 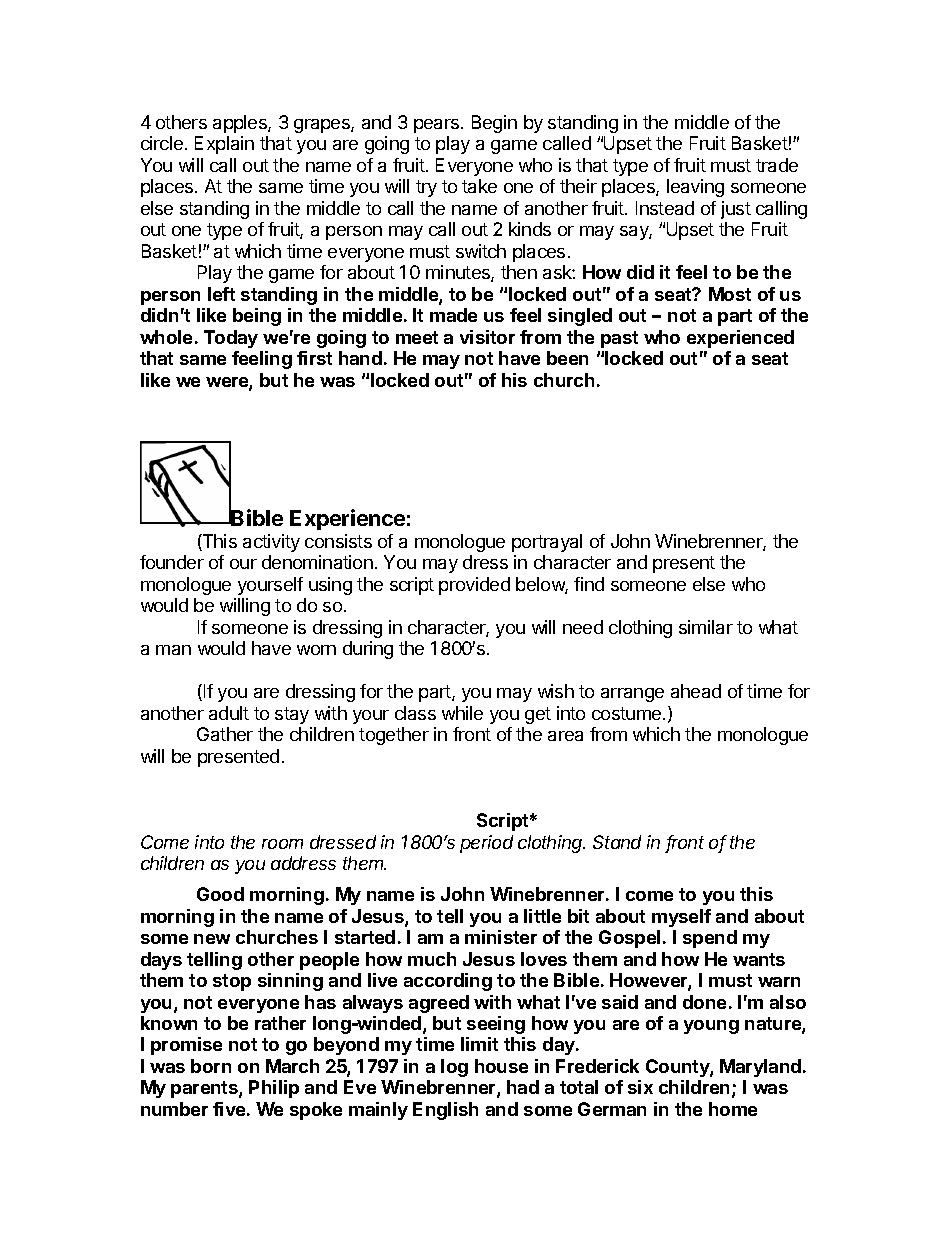 What do you see at coordinates (462, 713) in the screenshot?
I see `while` at bounding box center [462, 713].
